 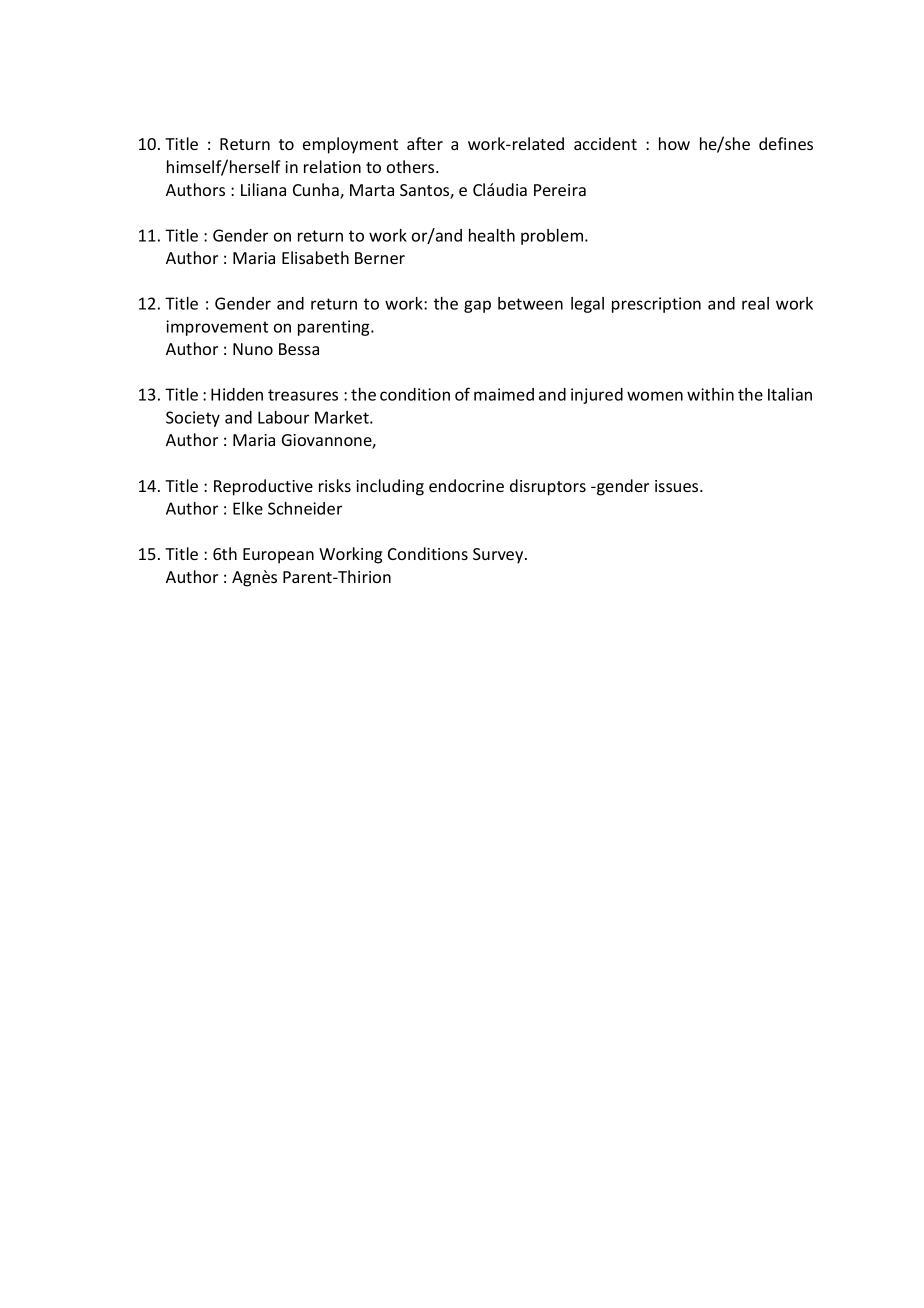 What do you see at coordinates (278, 556) in the document?
I see `European` at bounding box center [278, 556].
